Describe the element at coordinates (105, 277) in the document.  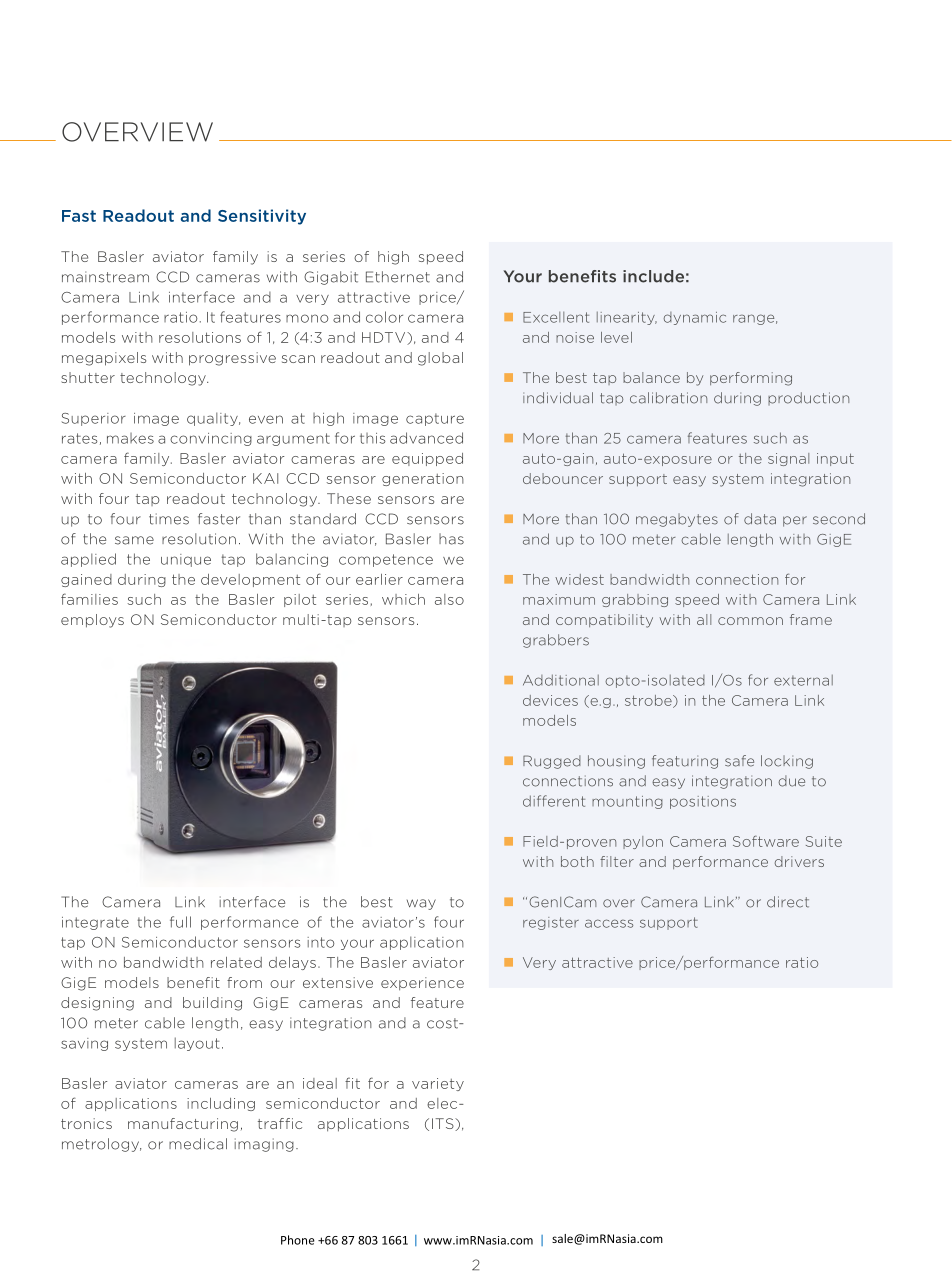
I see `mainstream` at that location.
